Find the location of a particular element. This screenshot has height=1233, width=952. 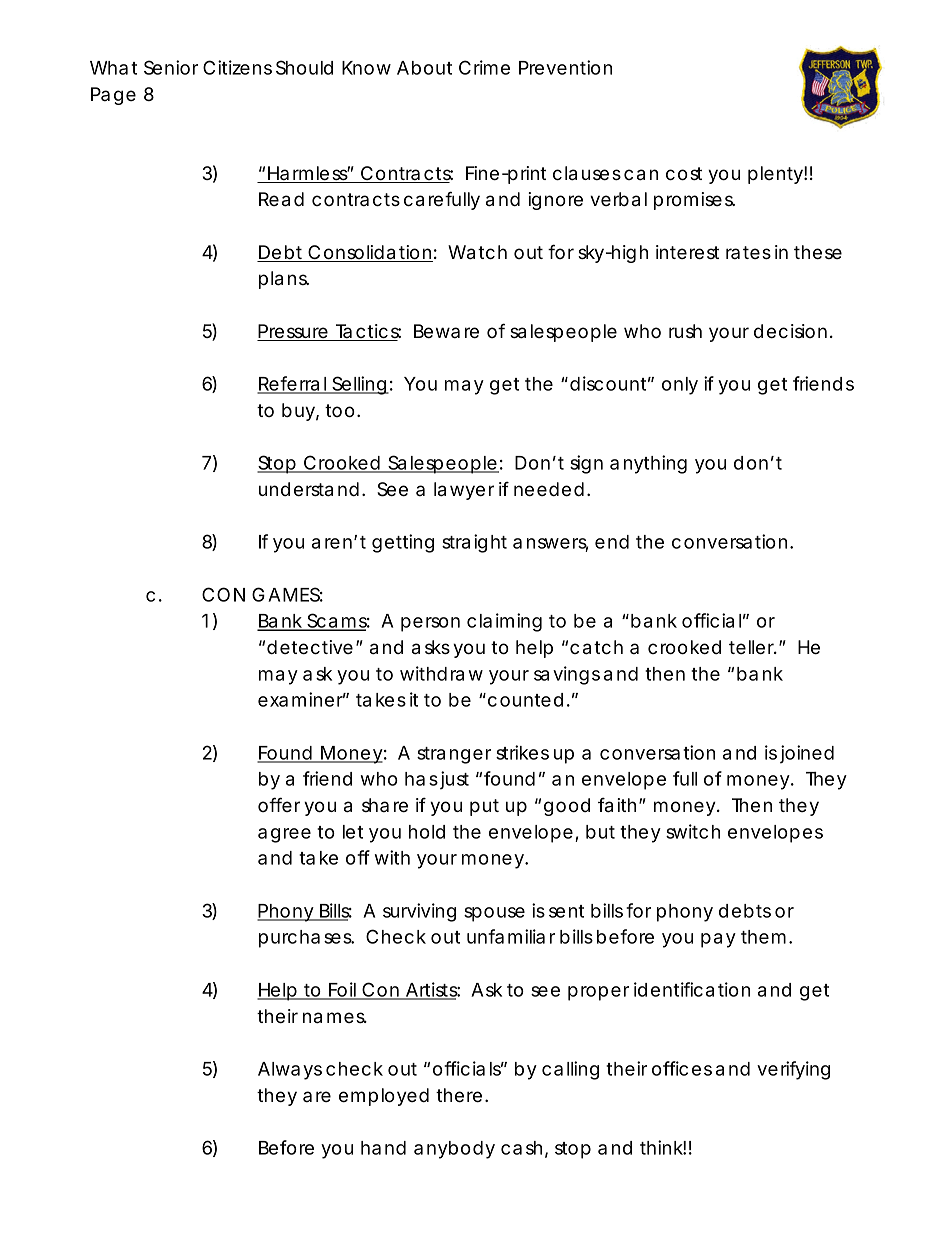

Senior is located at coordinates (171, 67).
